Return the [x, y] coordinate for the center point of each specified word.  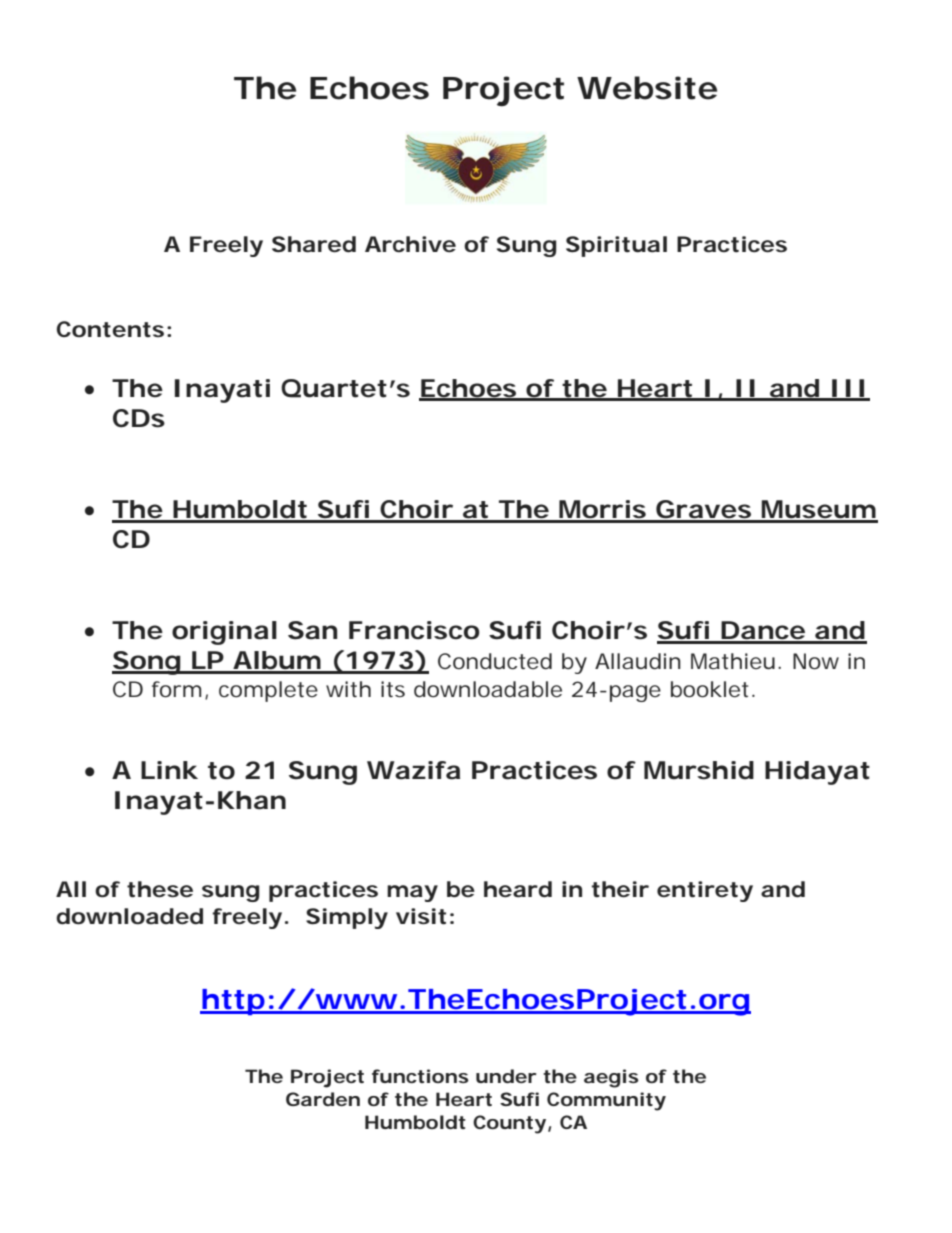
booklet [712, 689]
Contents [110, 329]
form [176, 689]
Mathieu [733, 661]
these [160, 889]
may [412, 893]
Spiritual [616, 246]
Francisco [414, 630]
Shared [314, 244]
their [620, 889]
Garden [323, 1099]
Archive [410, 244]
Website [647, 88]
